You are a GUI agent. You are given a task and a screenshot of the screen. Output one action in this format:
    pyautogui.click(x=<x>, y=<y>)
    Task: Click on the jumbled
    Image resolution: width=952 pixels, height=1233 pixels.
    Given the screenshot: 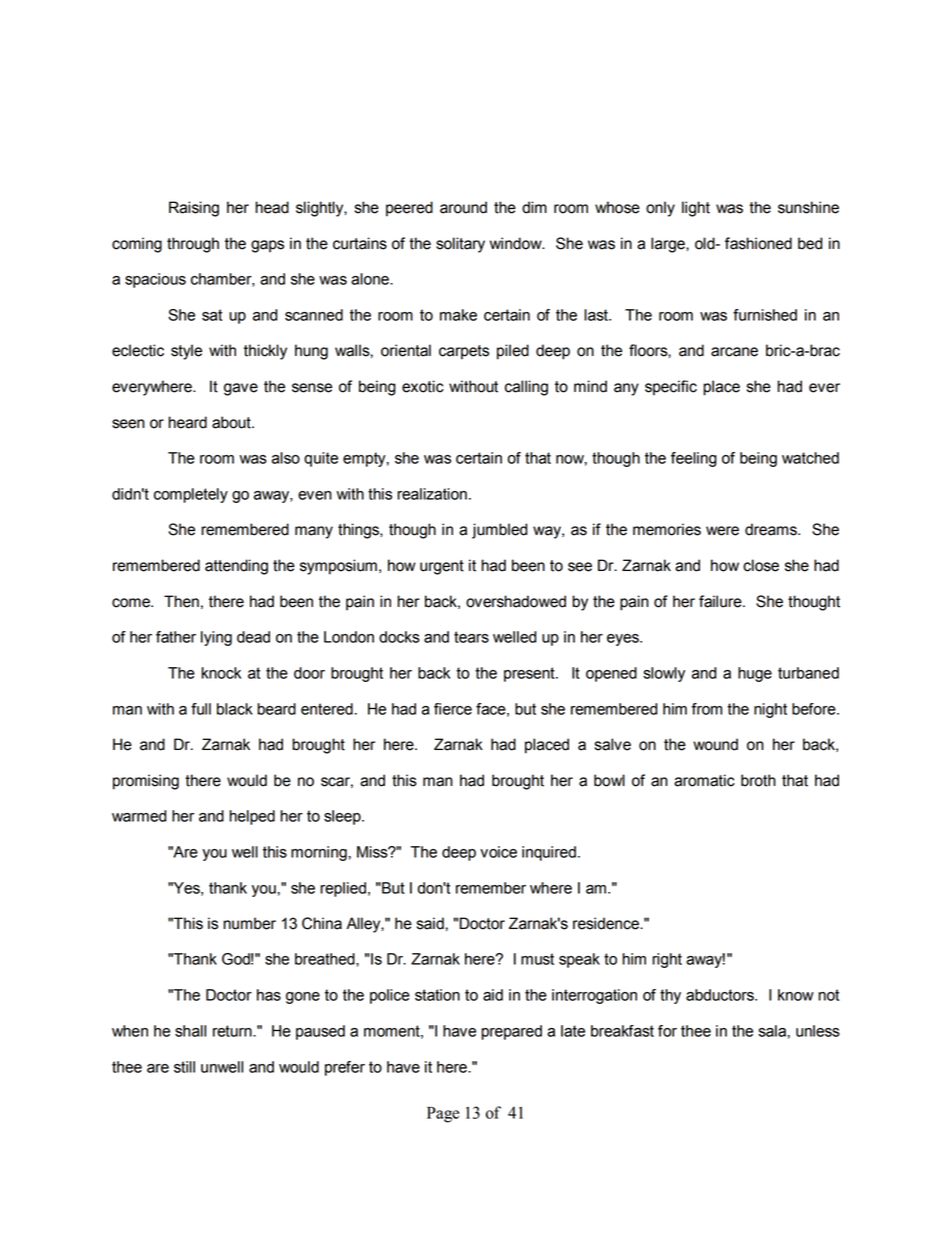 What is the action you would take?
    pyautogui.click(x=499, y=531)
